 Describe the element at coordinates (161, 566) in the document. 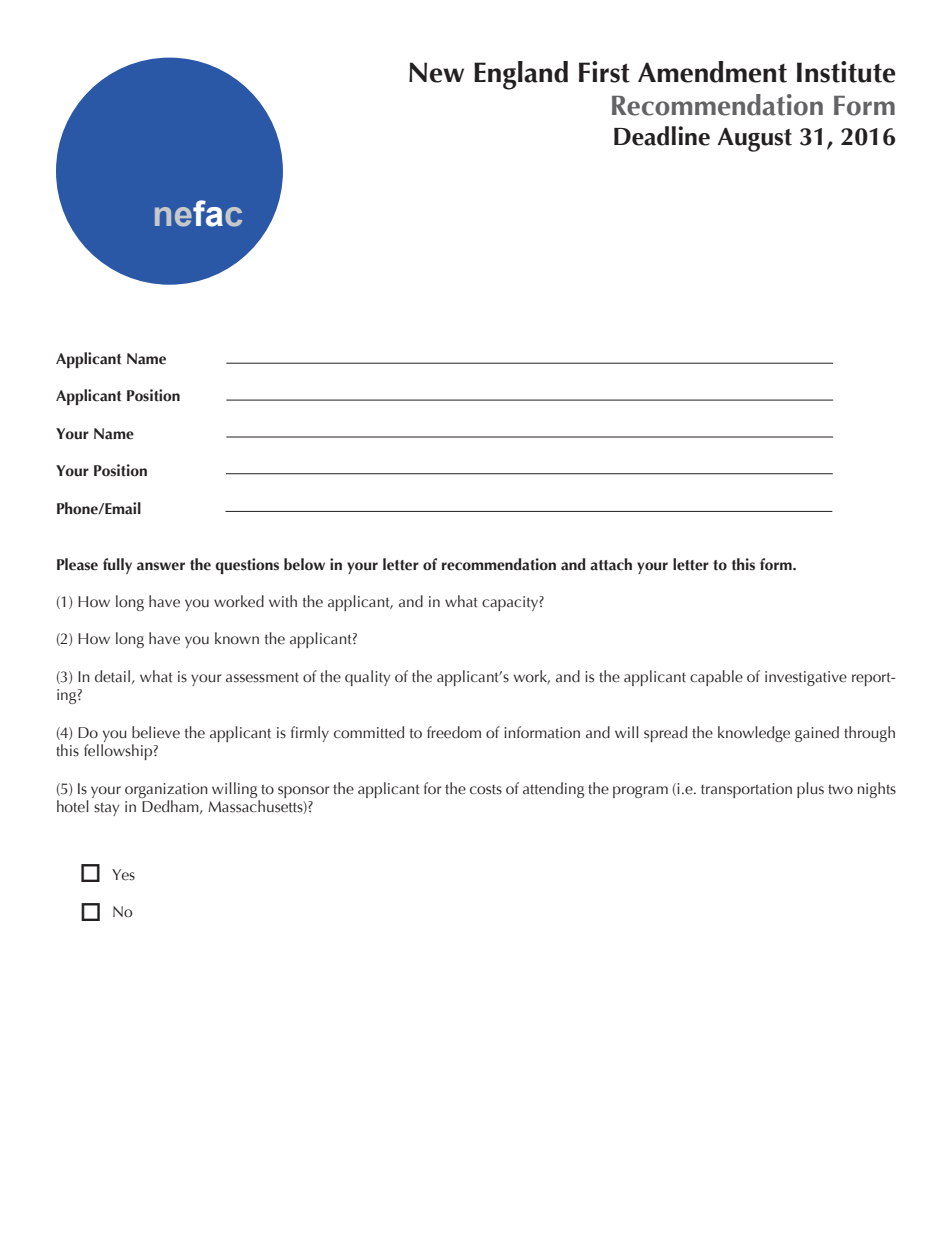

I see `answer` at that location.
